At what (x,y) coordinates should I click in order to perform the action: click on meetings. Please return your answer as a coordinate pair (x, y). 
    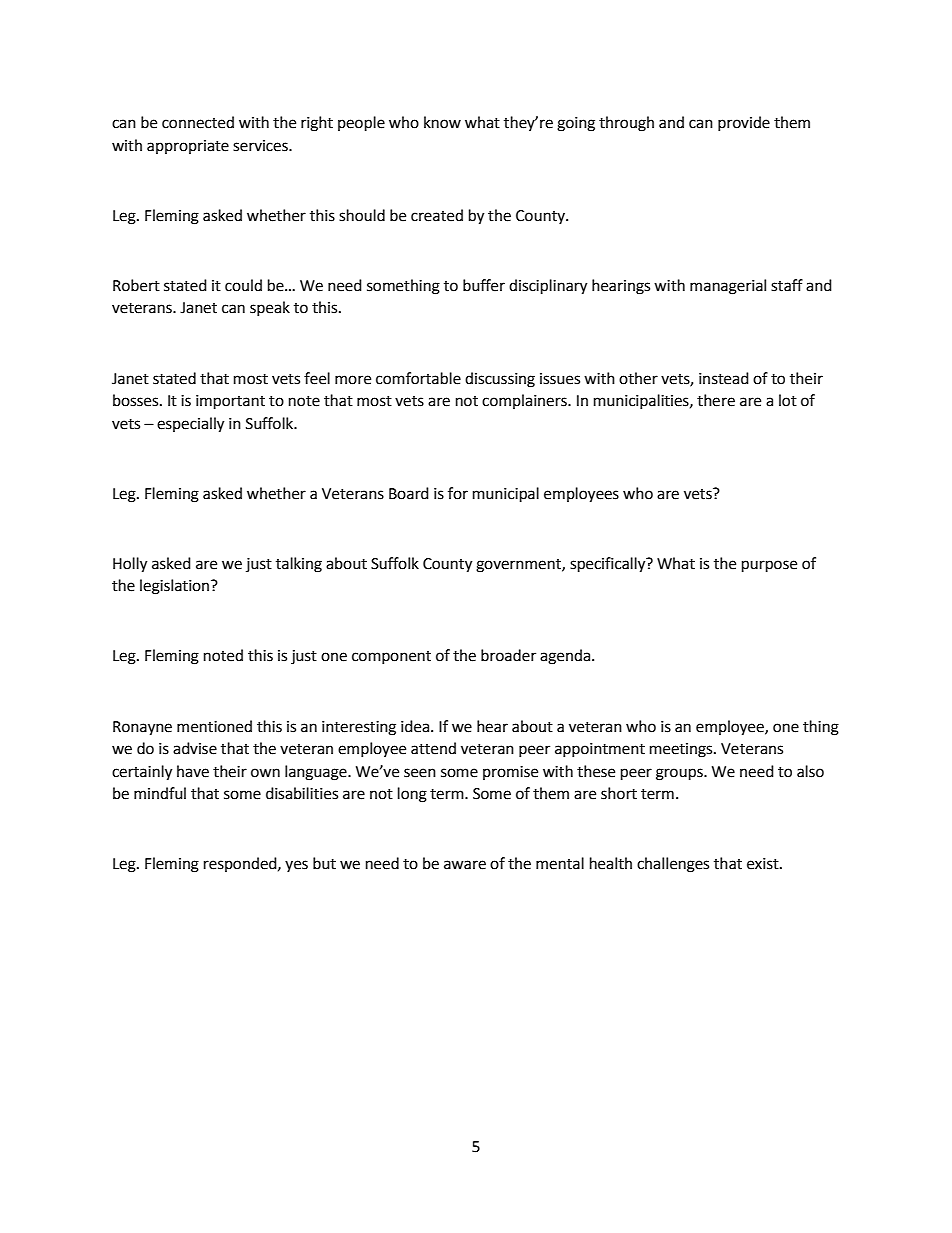
    Looking at the image, I should click on (682, 750).
